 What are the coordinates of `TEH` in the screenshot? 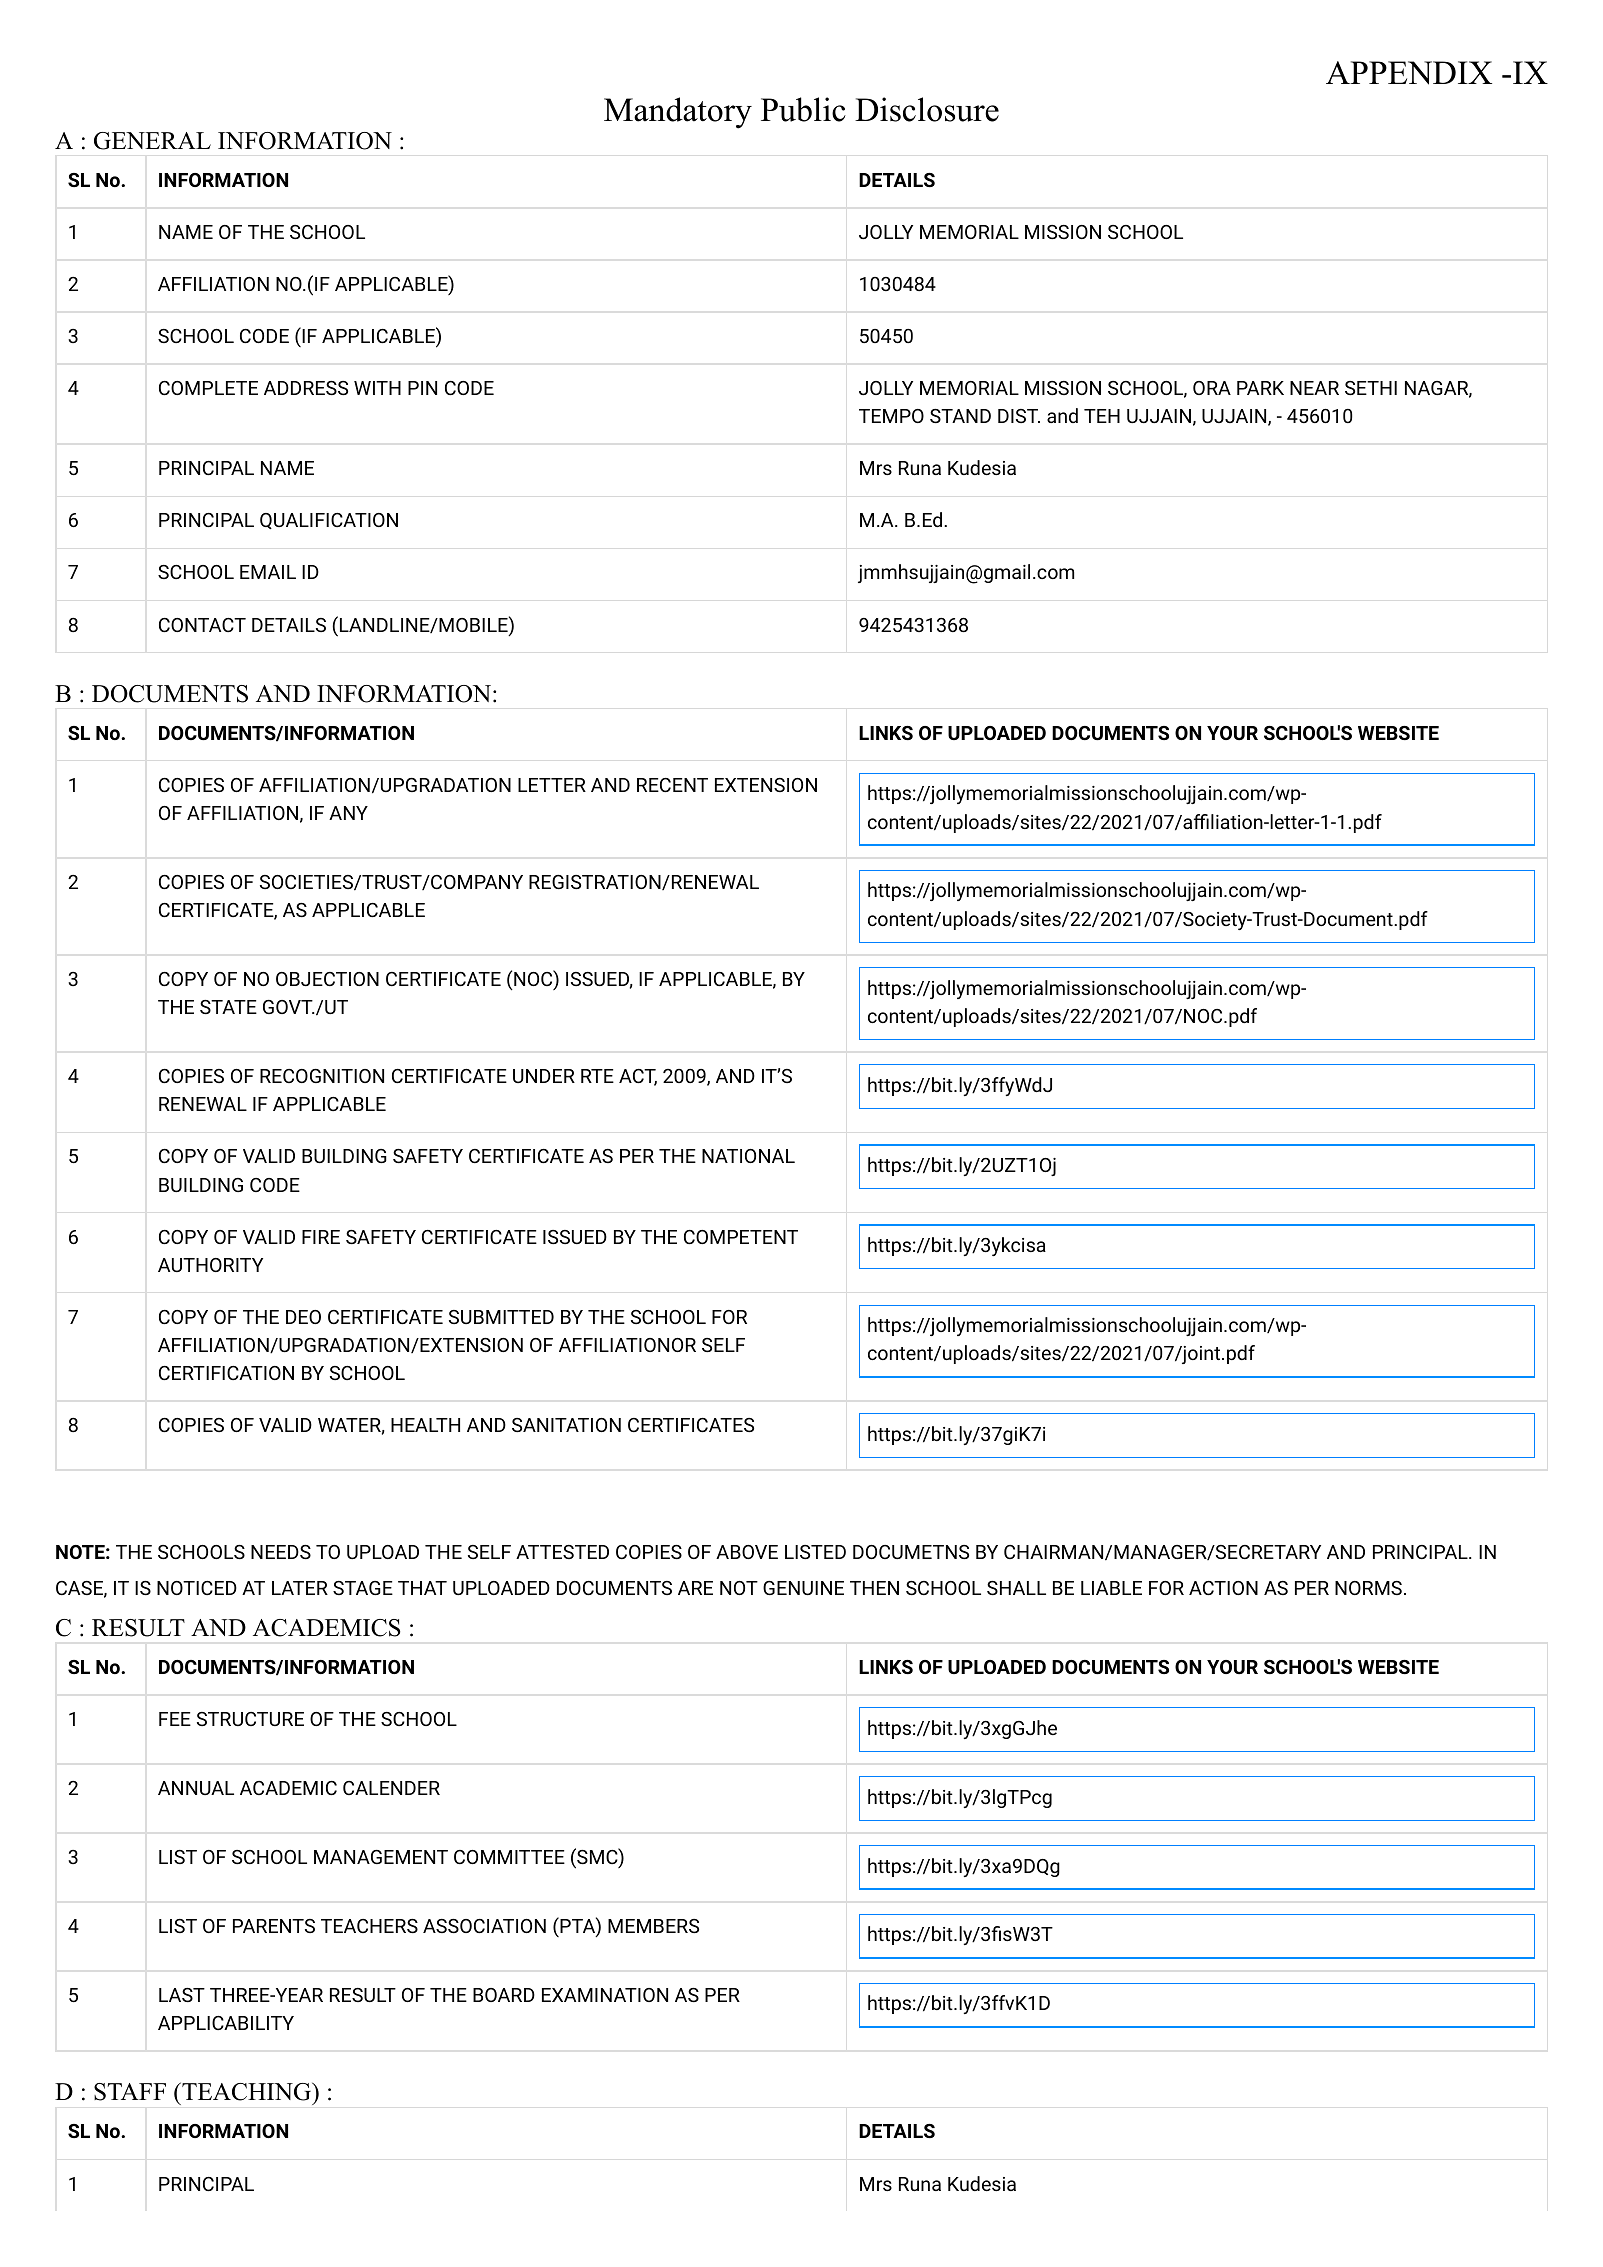 It's located at (1102, 416).
